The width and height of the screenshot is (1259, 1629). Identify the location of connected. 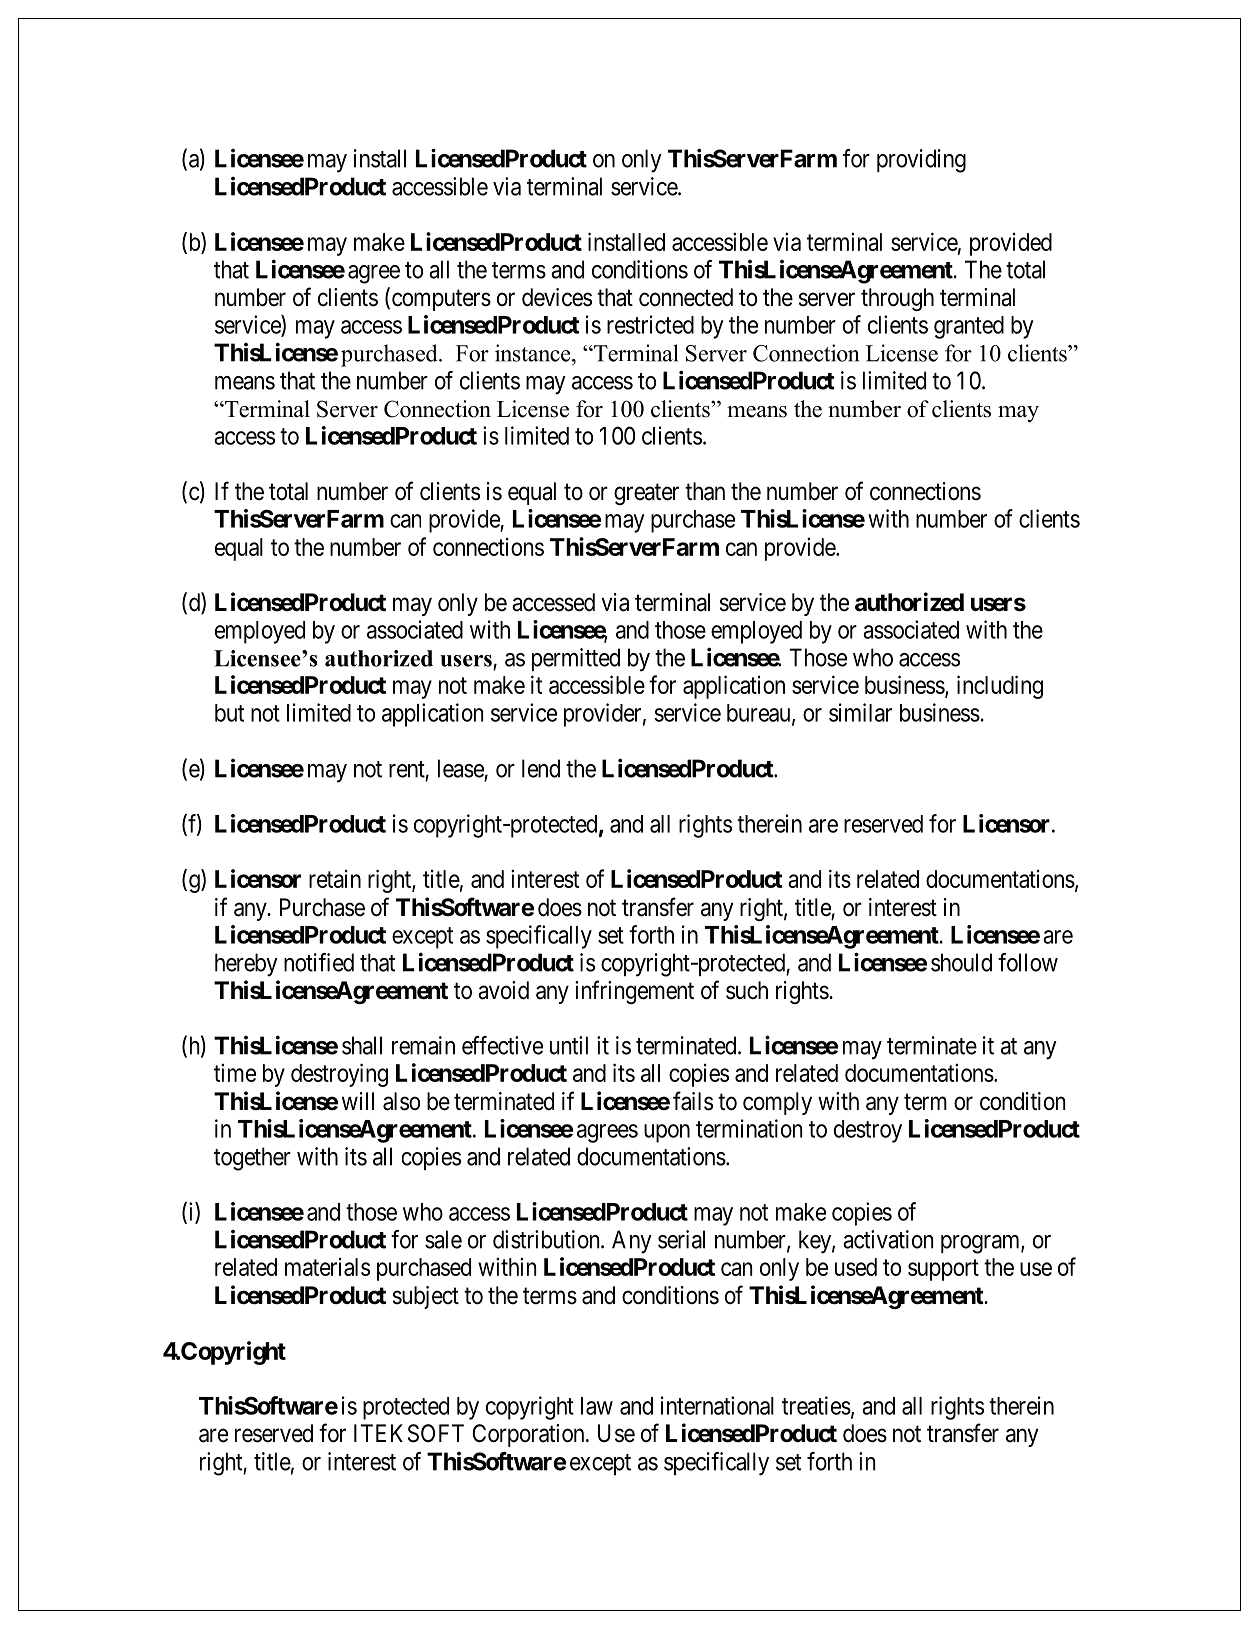
(686, 297).
